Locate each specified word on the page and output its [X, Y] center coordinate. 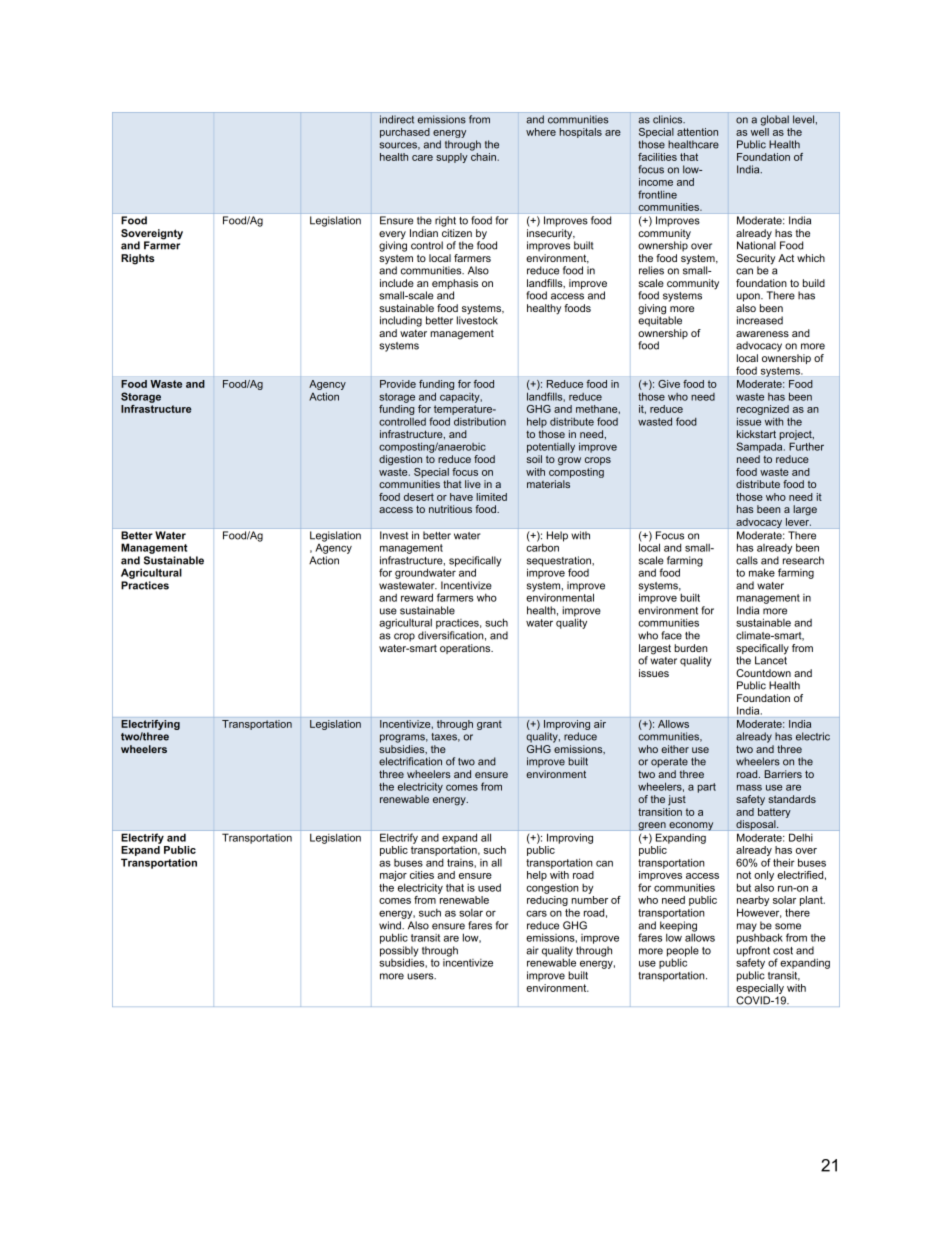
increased [760, 320]
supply [452, 158]
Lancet [771, 659]
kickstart [756, 434]
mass [749, 787]
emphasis [455, 285]
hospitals [581, 133]
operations [466, 649]
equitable [660, 320]
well [760, 130]
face [671, 635]
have [461, 497]
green [652, 826]
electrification [410, 761]
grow [569, 461]
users [421, 976]
